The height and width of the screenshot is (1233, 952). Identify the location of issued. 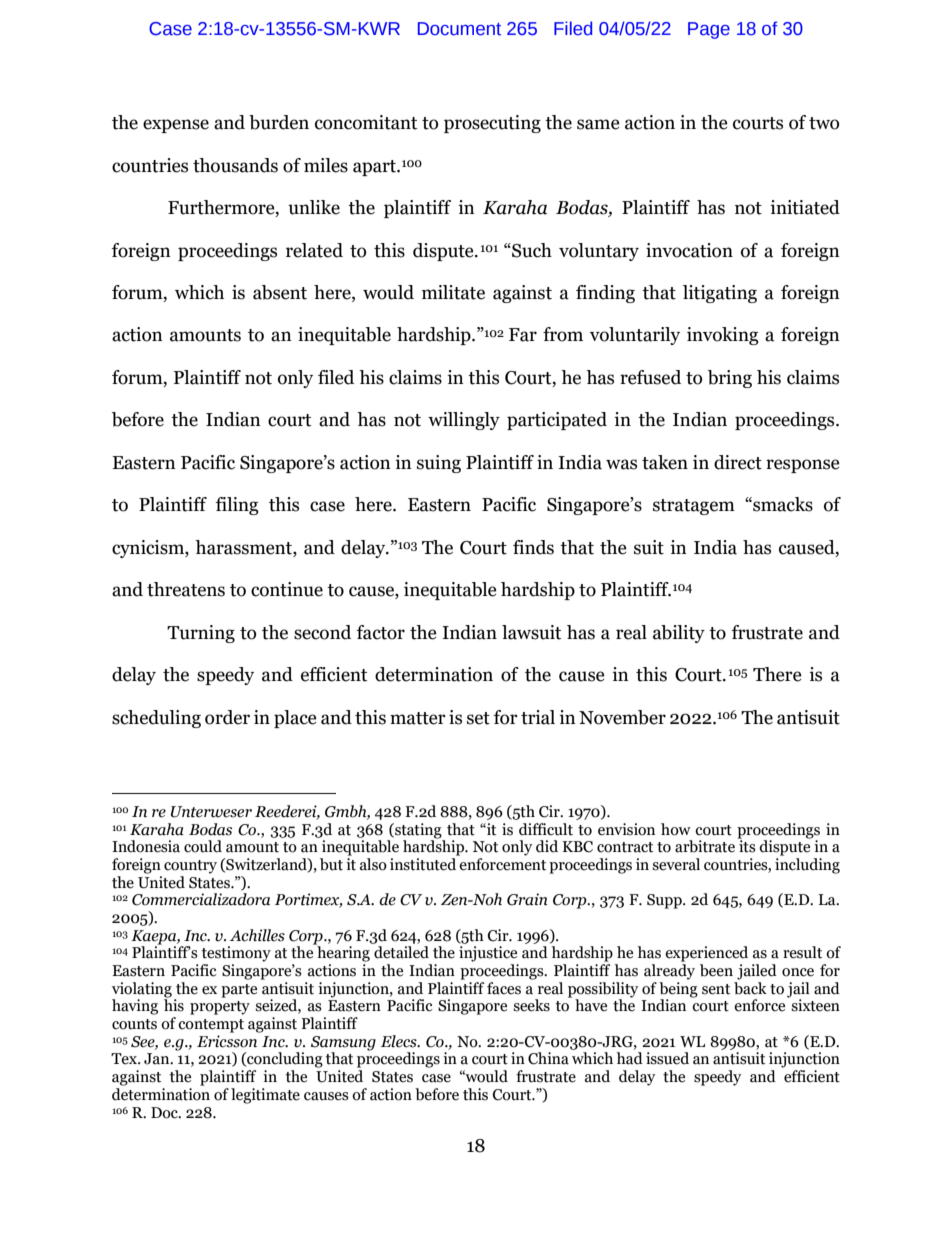
(667, 1058).
